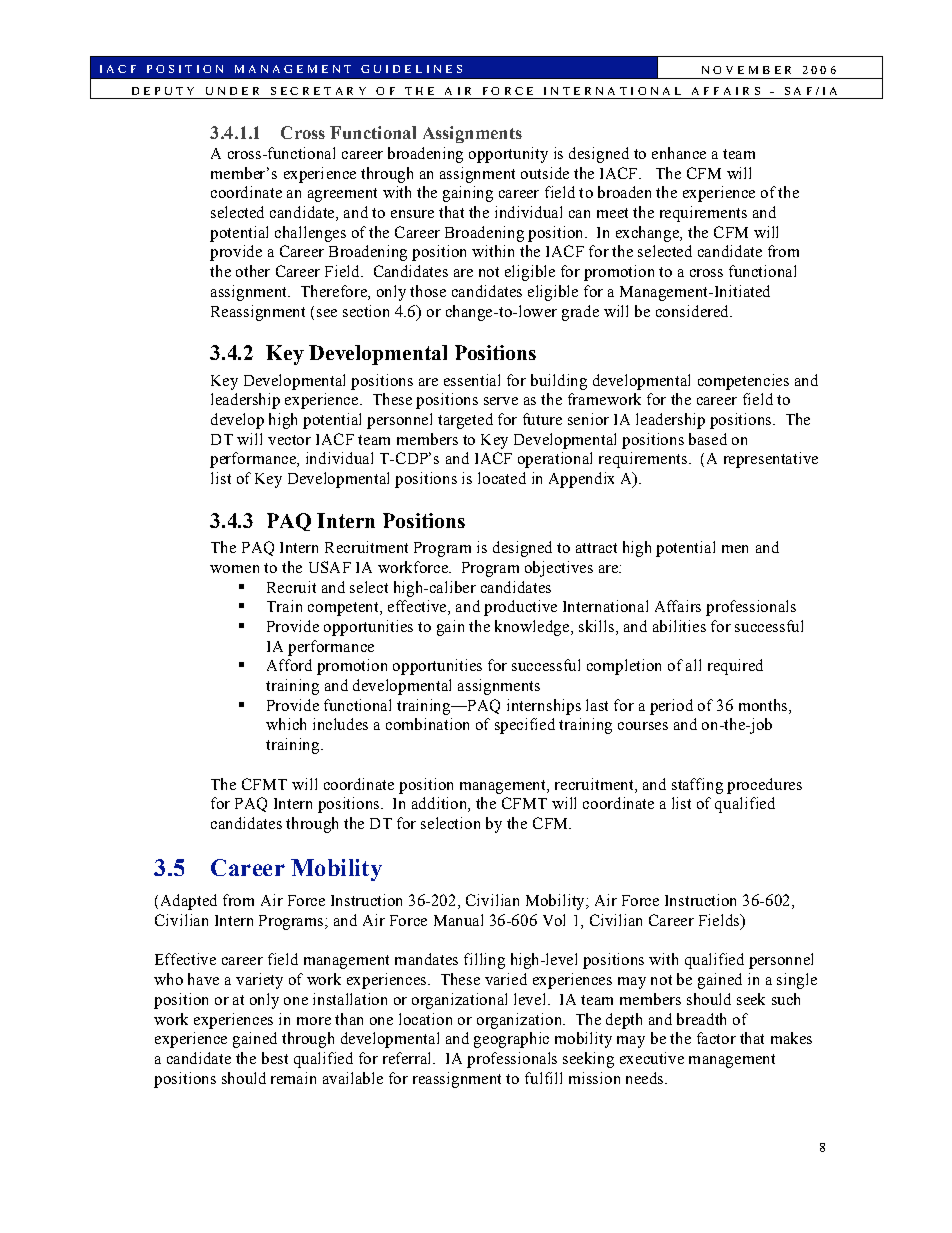 Image resolution: width=952 pixels, height=1233 pixels. Describe the element at coordinates (743, 382) in the image. I see `competencies` at that location.
